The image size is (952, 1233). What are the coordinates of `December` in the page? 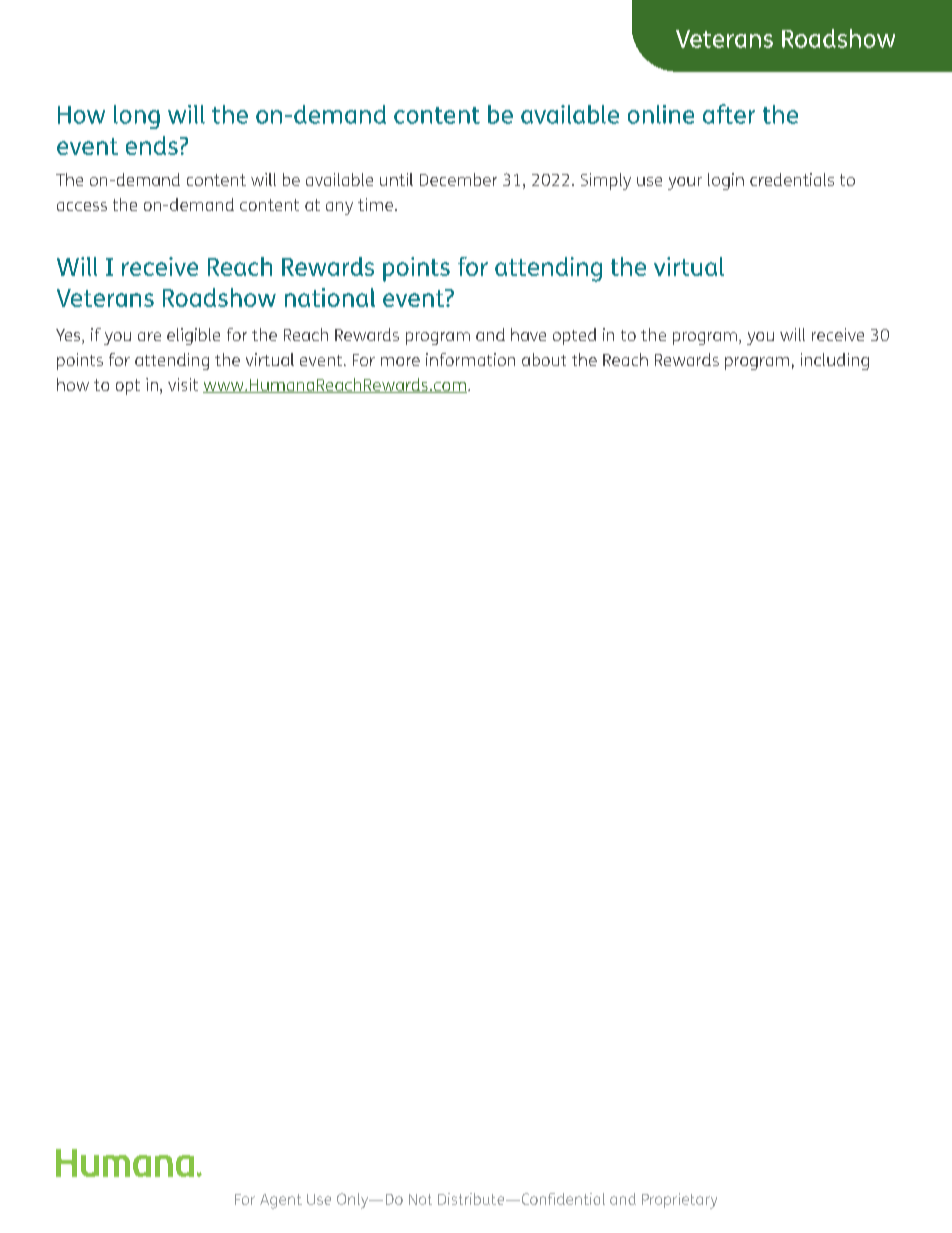 It's located at (458, 179).
